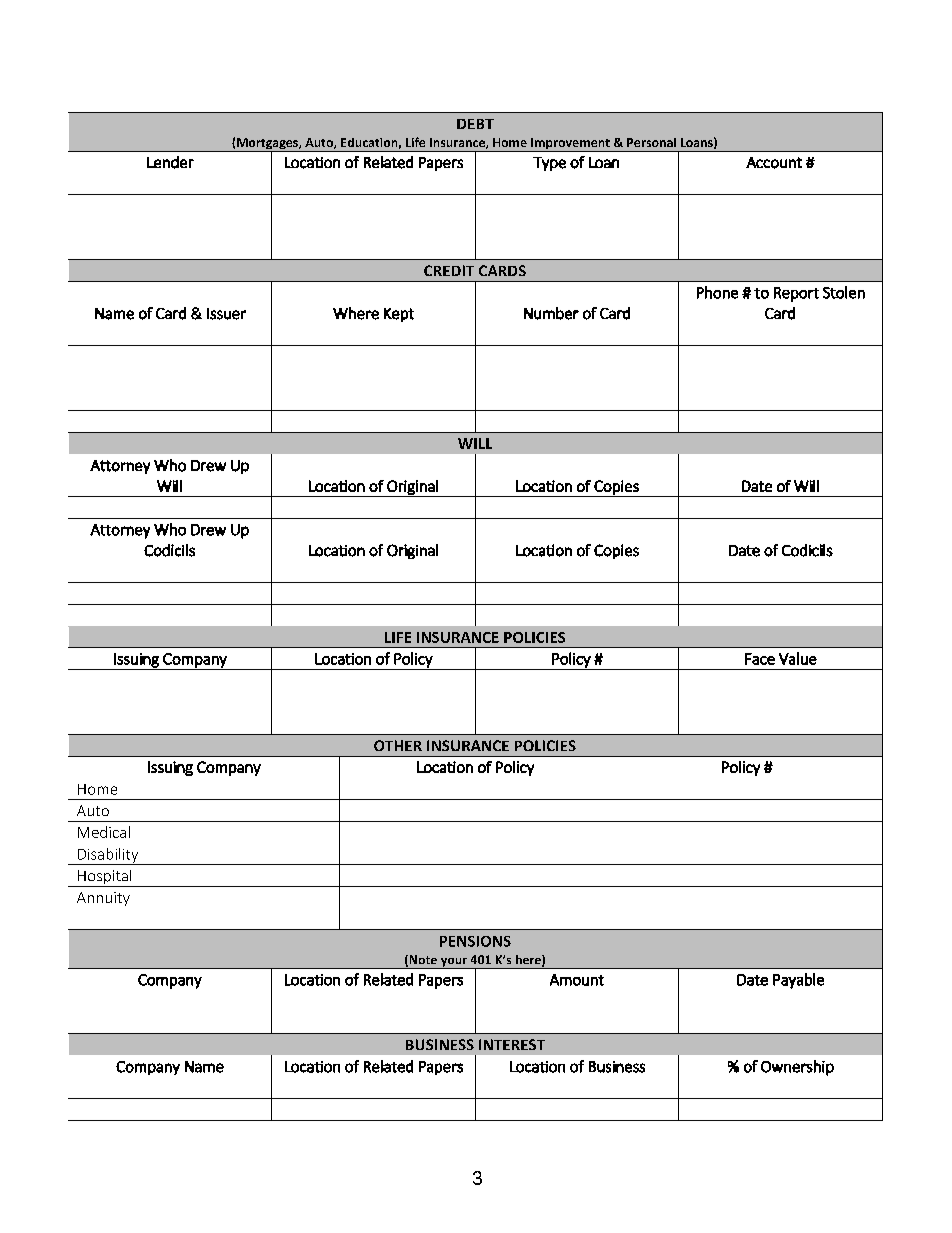 The image size is (952, 1233). What do you see at coordinates (774, 163) in the screenshot?
I see `Account` at bounding box center [774, 163].
